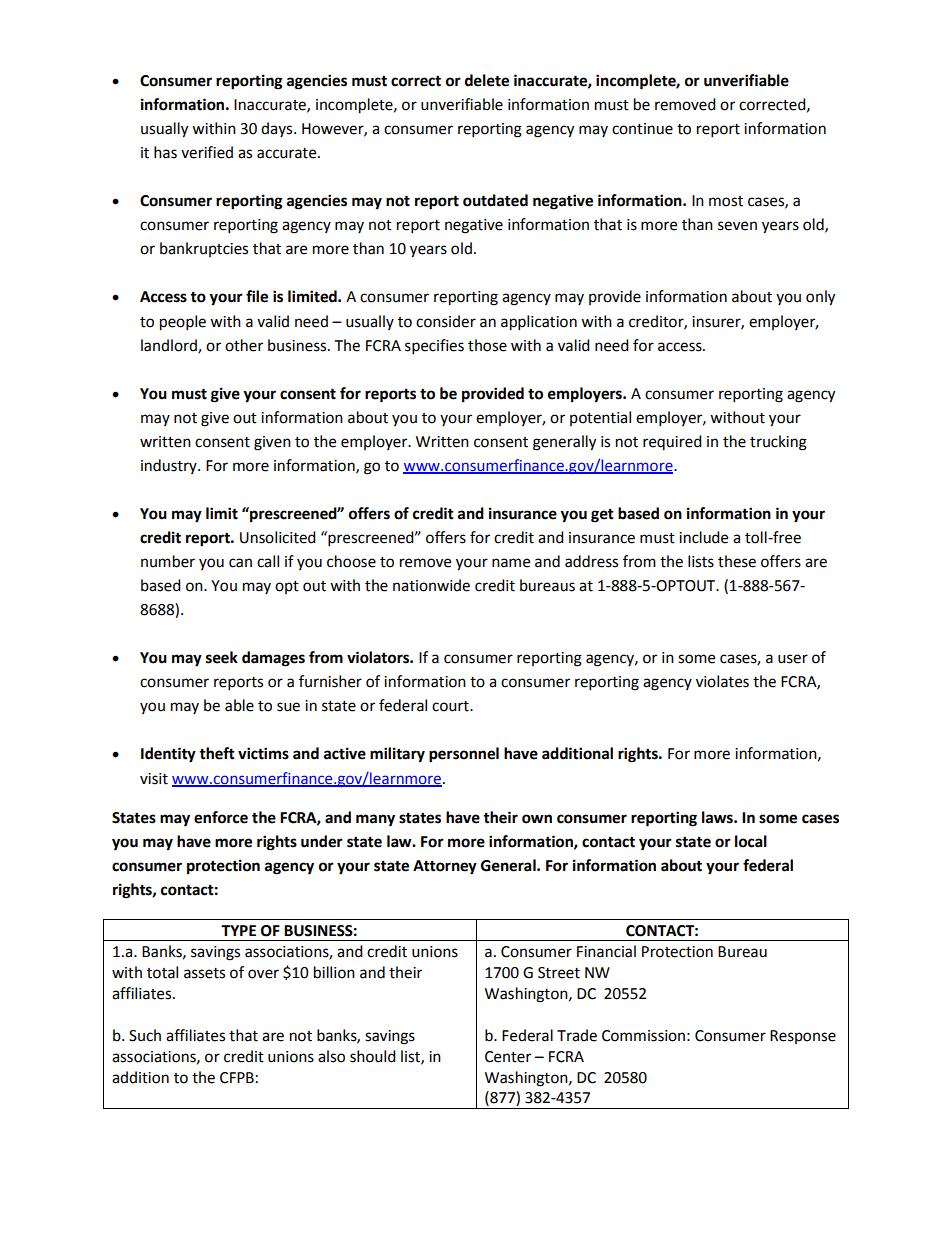 This screenshot has height=1233, width=952. What do you see at coordinates (240, 563) in the screenshot?
I see `can` at bounding box center [240, 563].
